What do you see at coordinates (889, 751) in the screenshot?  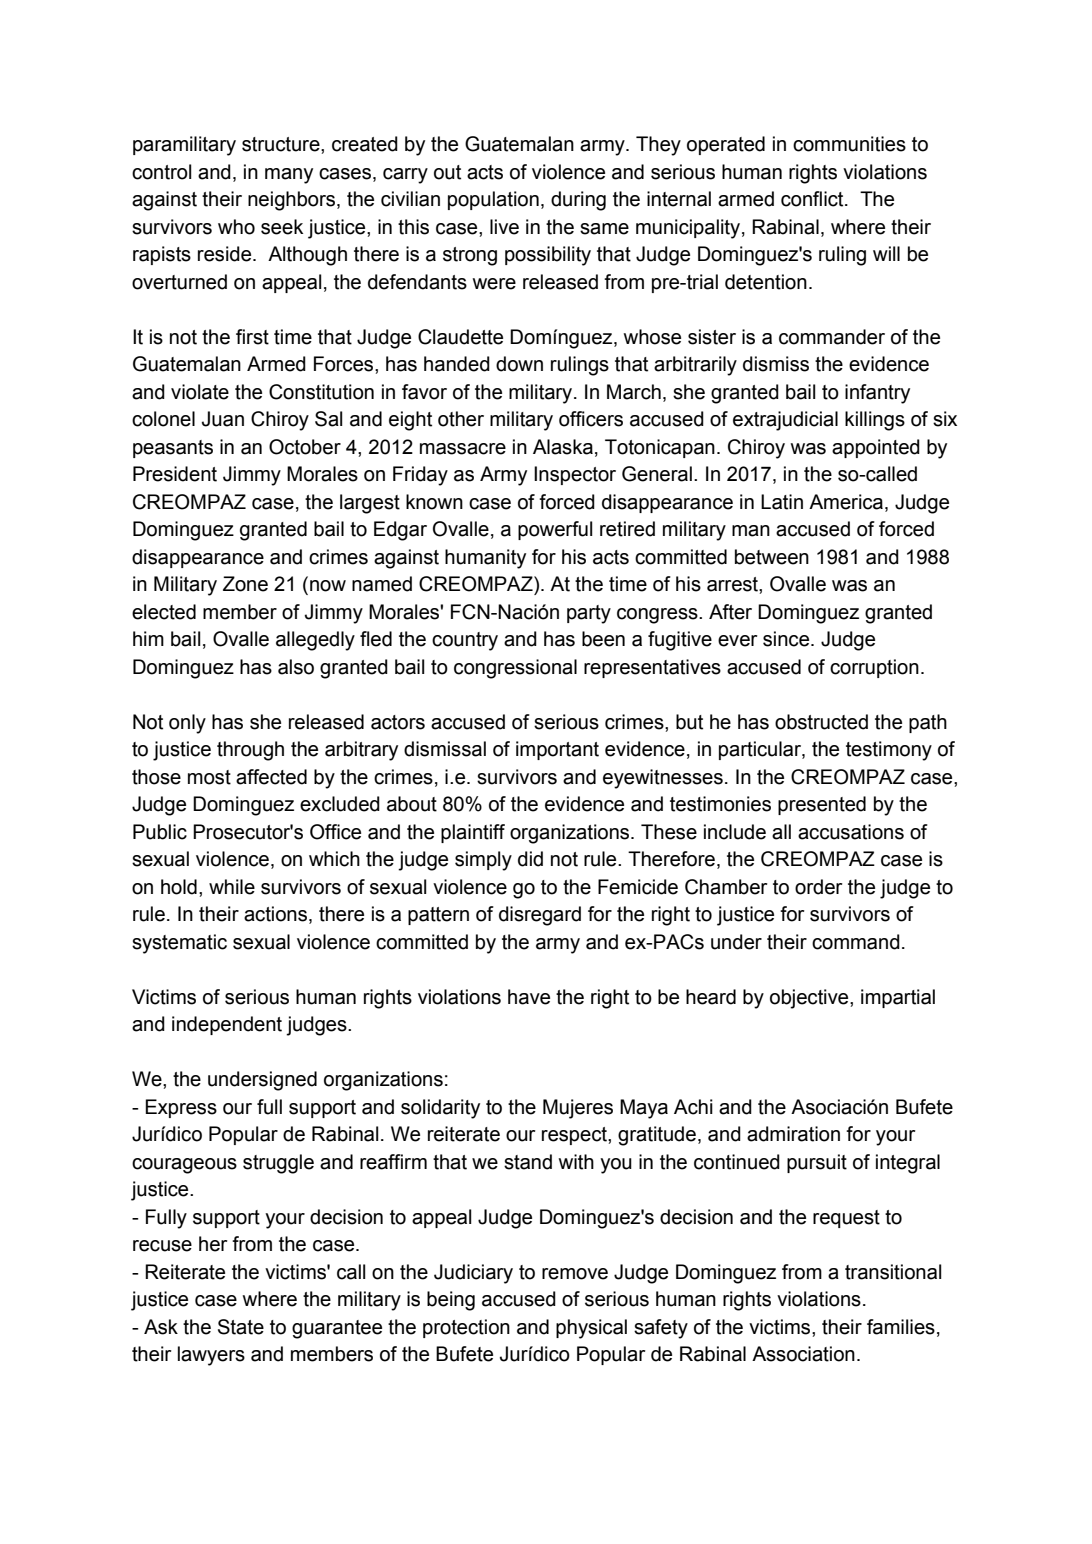 I see `testimony` at bounding box center [889, 751].
